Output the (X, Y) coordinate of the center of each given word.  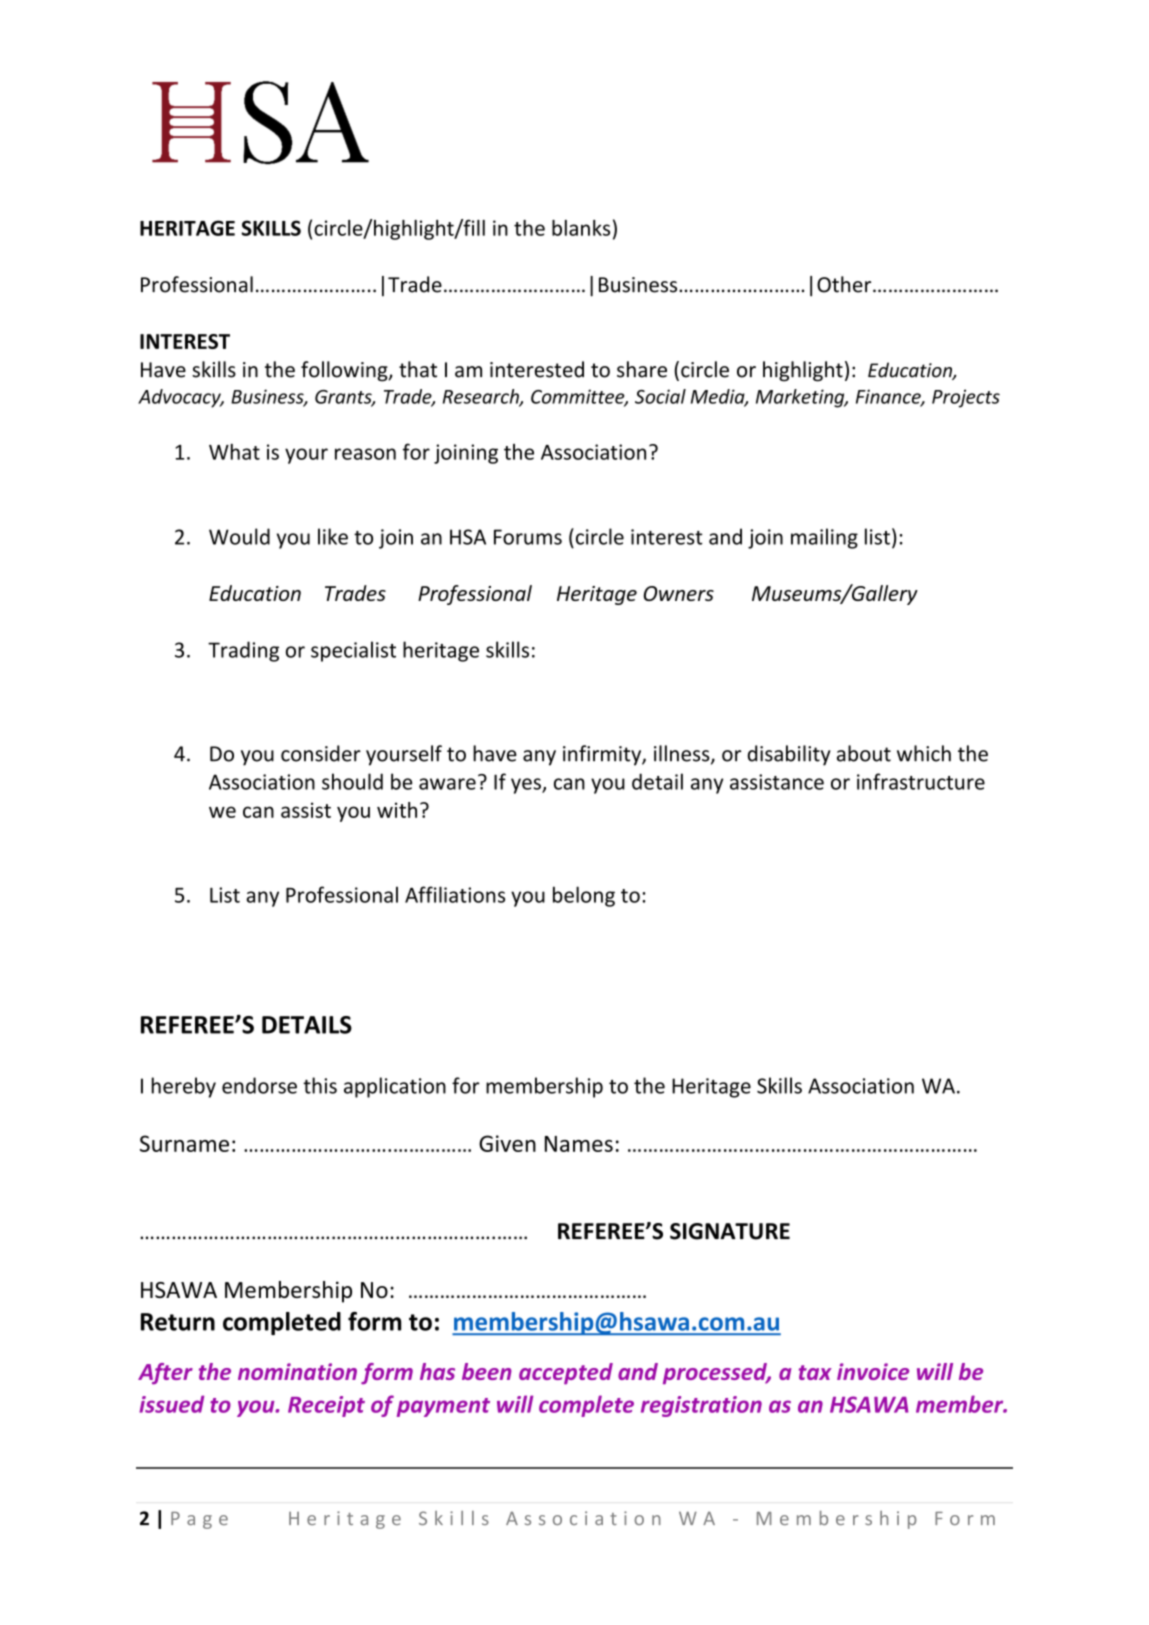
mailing (824, 538)
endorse (259, 1085)
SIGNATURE (730, 1231)
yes (527, 786)
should (352, 781)
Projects (966, 398)
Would (239, 536)
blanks (581, 228)
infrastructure (921, 781)
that (418, 369)
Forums (528, 537)
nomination (297, 1371)
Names (579, 1144)
